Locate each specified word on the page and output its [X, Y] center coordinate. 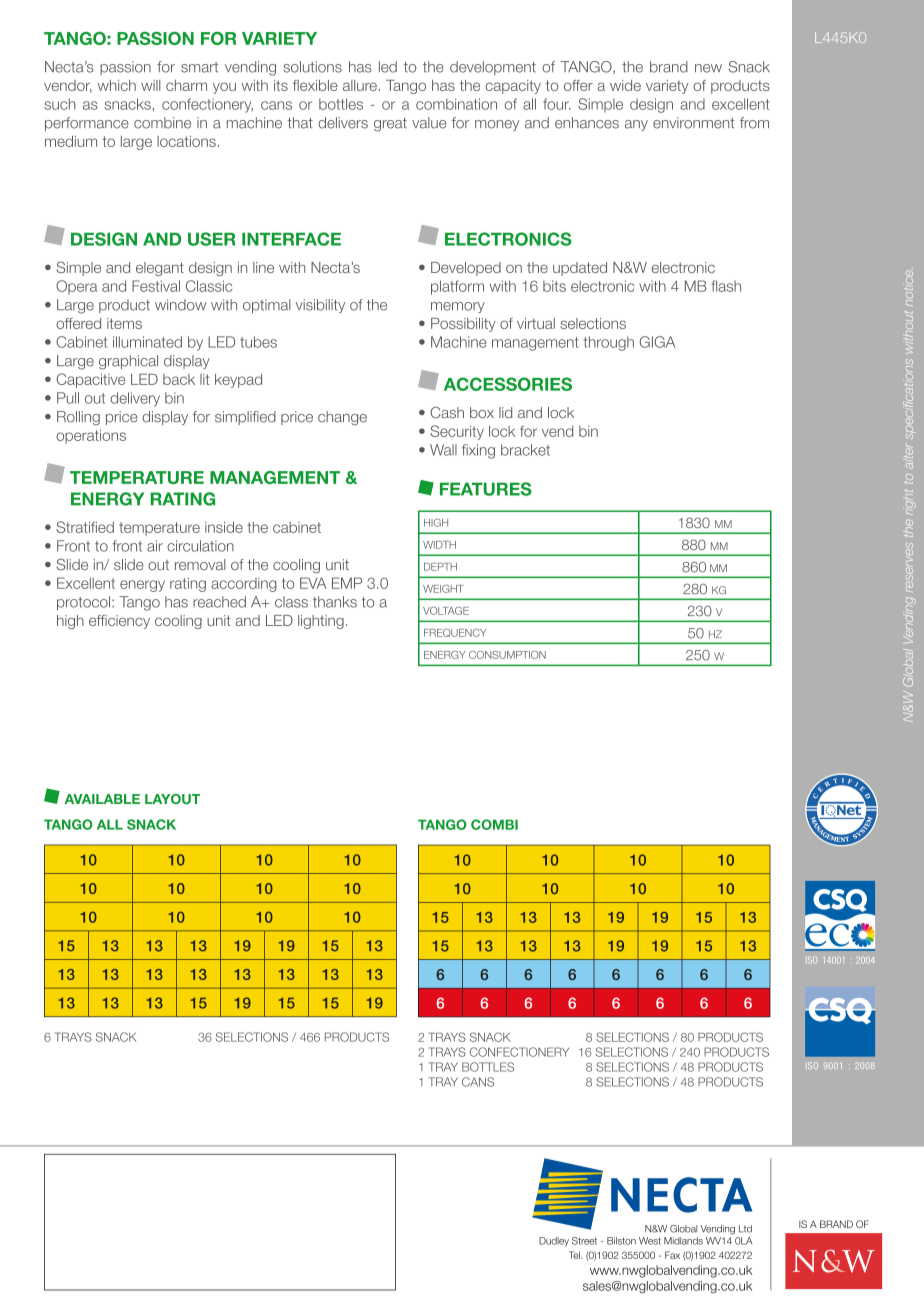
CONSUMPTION [507, 655]
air [155, 546]
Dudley [554, 1242]
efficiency [119, 622]
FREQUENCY [455, 633]
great [390, 125]
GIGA [657, 342]
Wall [443, 450]
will [151, 85]
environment [694, 123]
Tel [575, 1255]
